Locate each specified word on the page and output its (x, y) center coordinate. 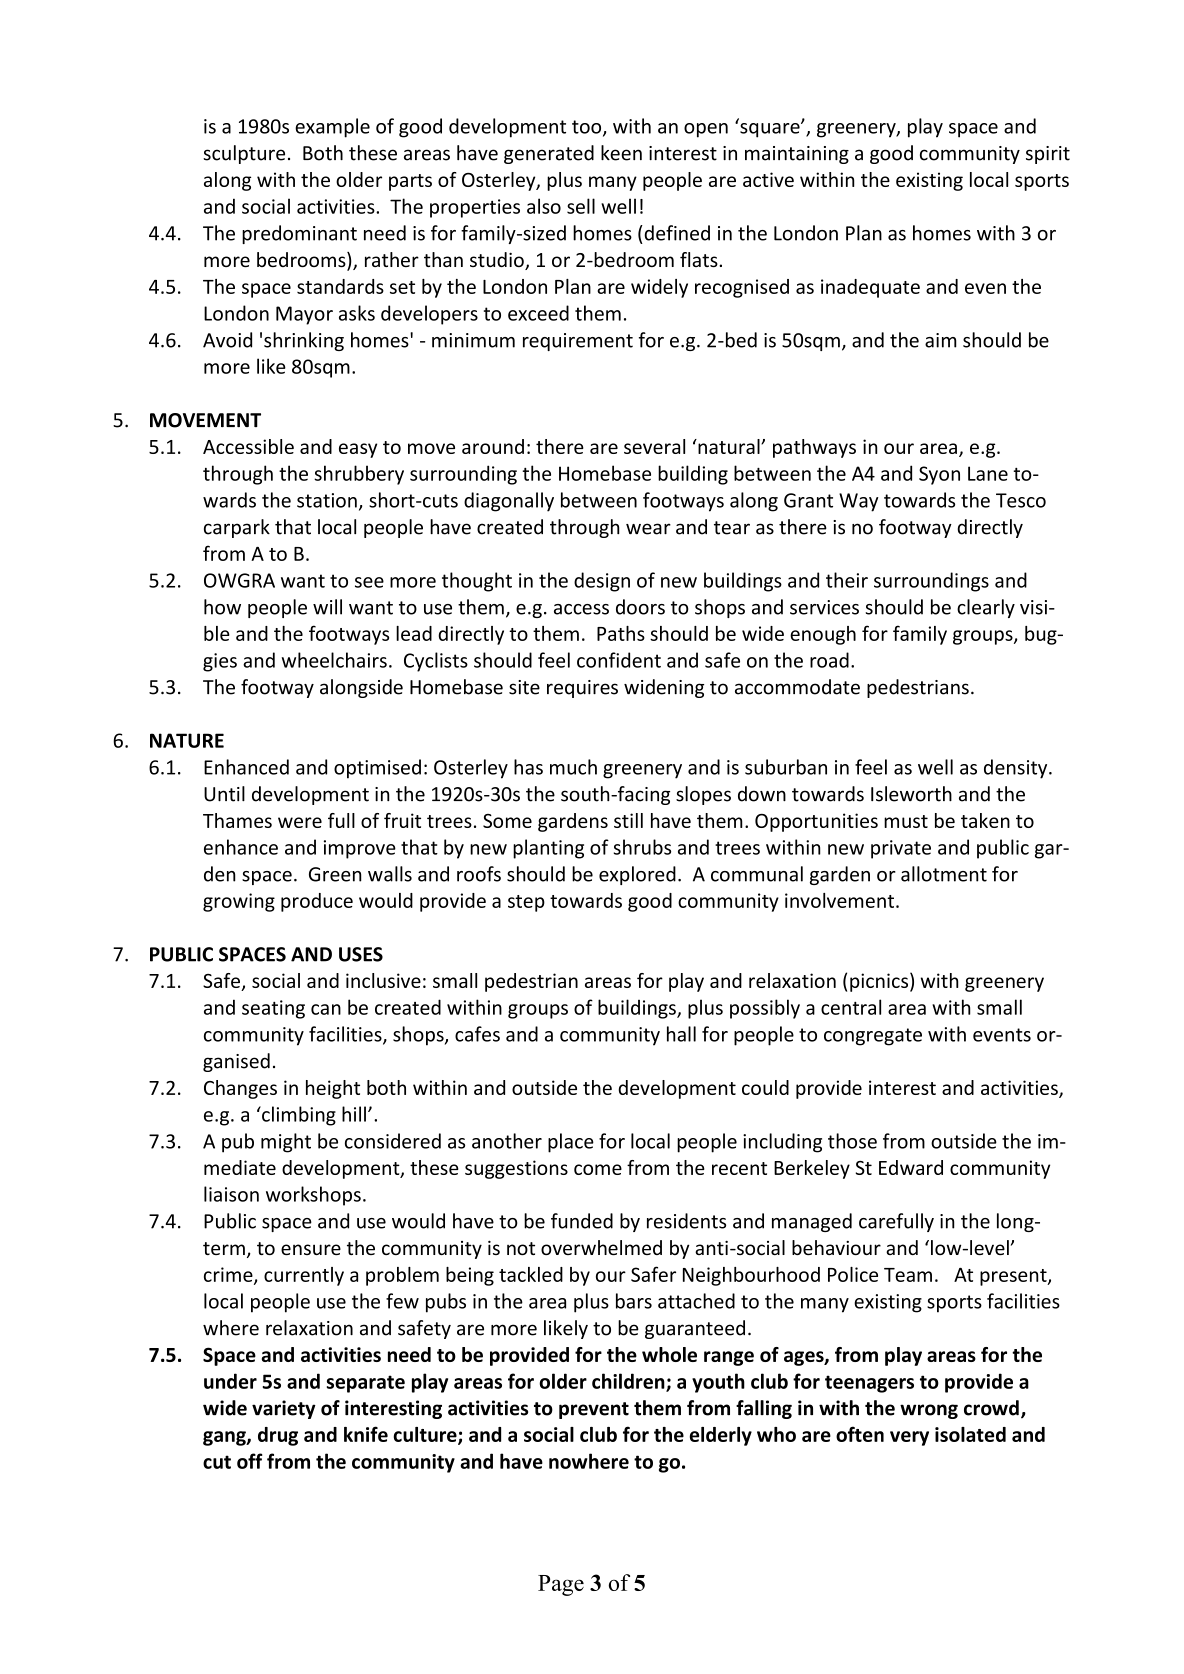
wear (648, 529)
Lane (988, 473)
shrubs (642, 847)
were (300, 822)
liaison (231, 1194)
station (327, 500)
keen (621, 153)
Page (561, 1585)
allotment (944, 874)
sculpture (244, 154)
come (598, 1169)
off (250, 1461)
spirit (1048, 155)
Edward (911, 1167)
